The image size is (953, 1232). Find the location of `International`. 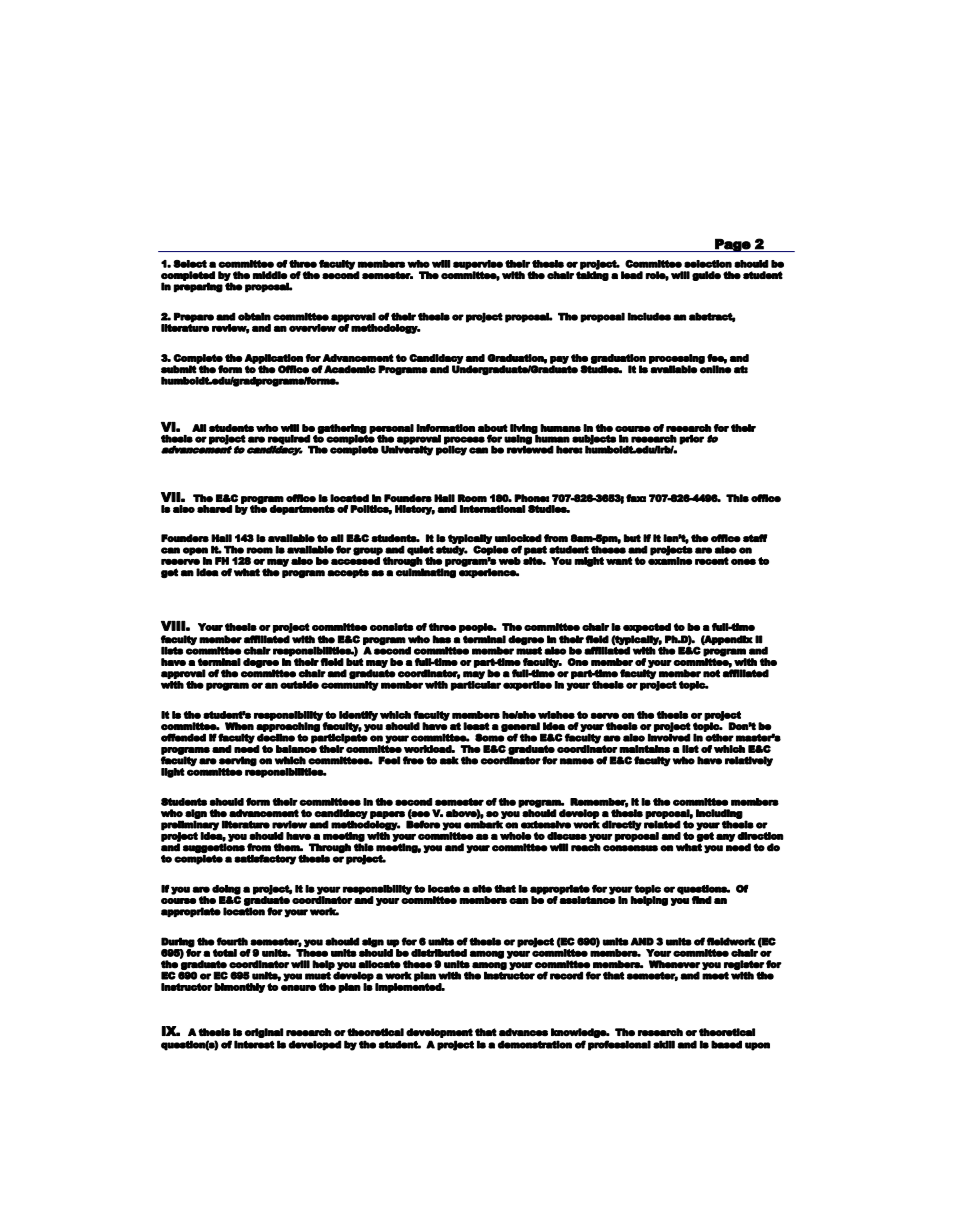

International is located at coordinates (493, 509).
